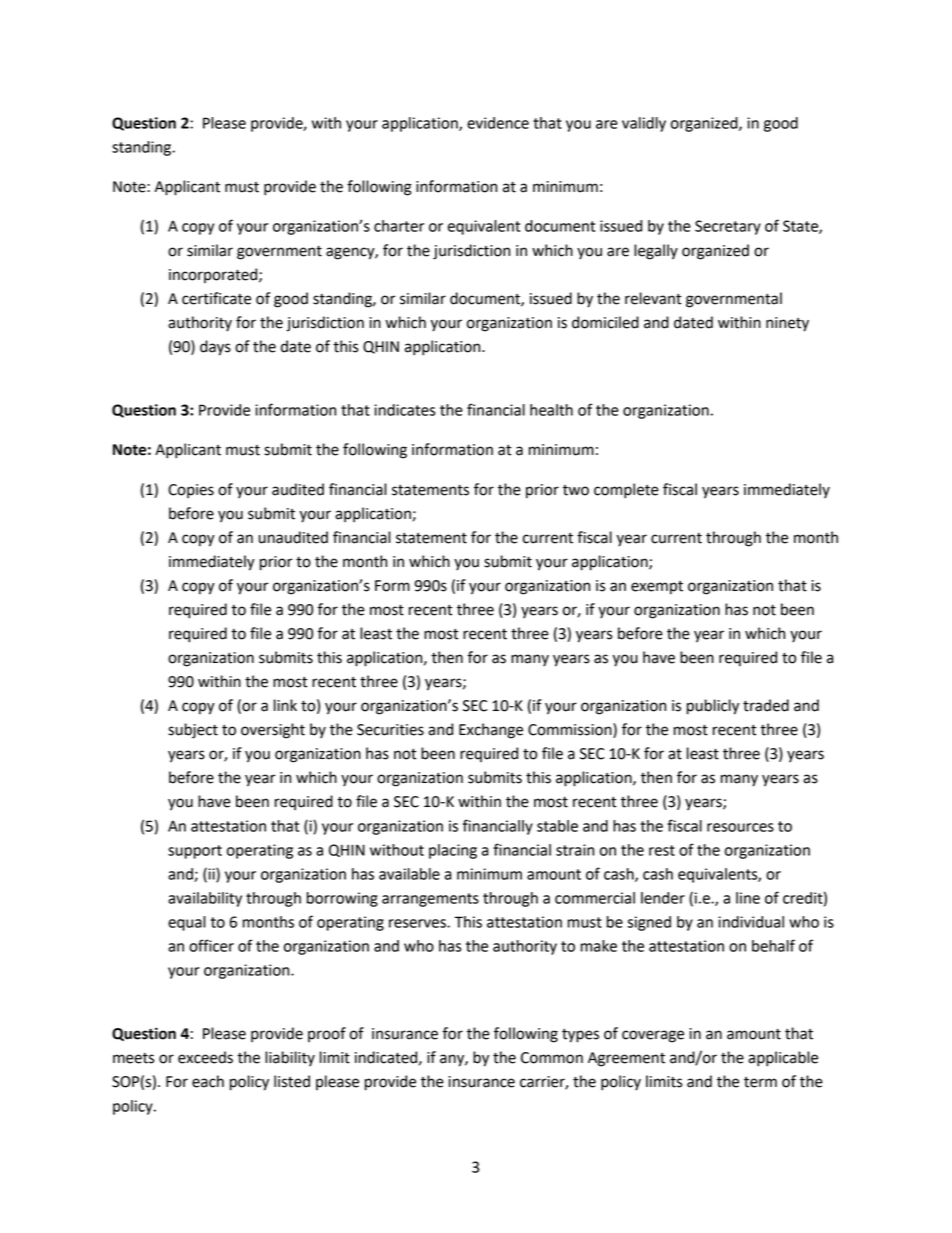 The width and height of the document is (952, 1233). What do you see at coordinates (205, 1057) in the document?
I see `exceeds` at bounding box center [205, 1057].
